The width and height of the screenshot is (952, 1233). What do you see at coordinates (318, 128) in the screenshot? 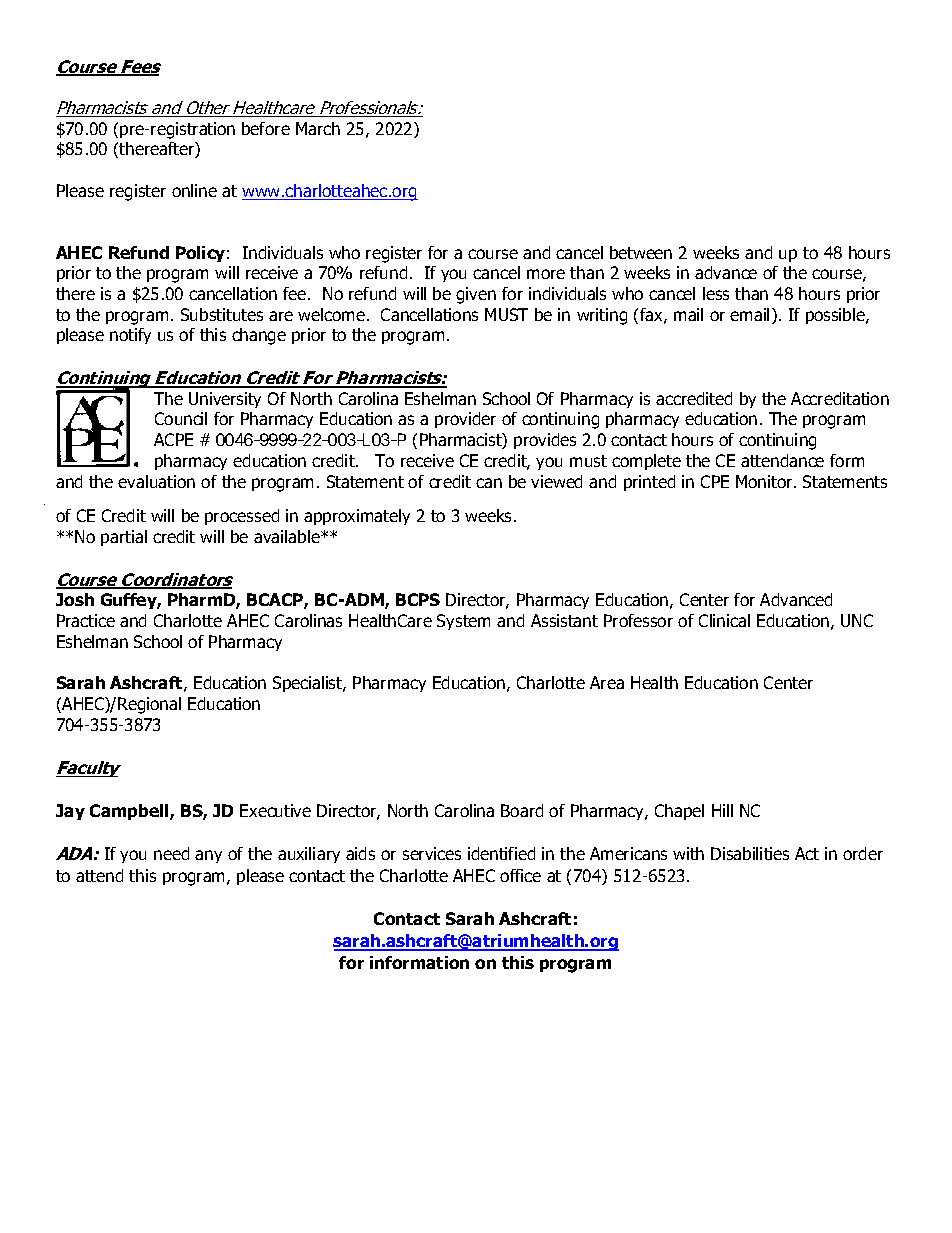
I see `March` at bounding box center [318, 128].
